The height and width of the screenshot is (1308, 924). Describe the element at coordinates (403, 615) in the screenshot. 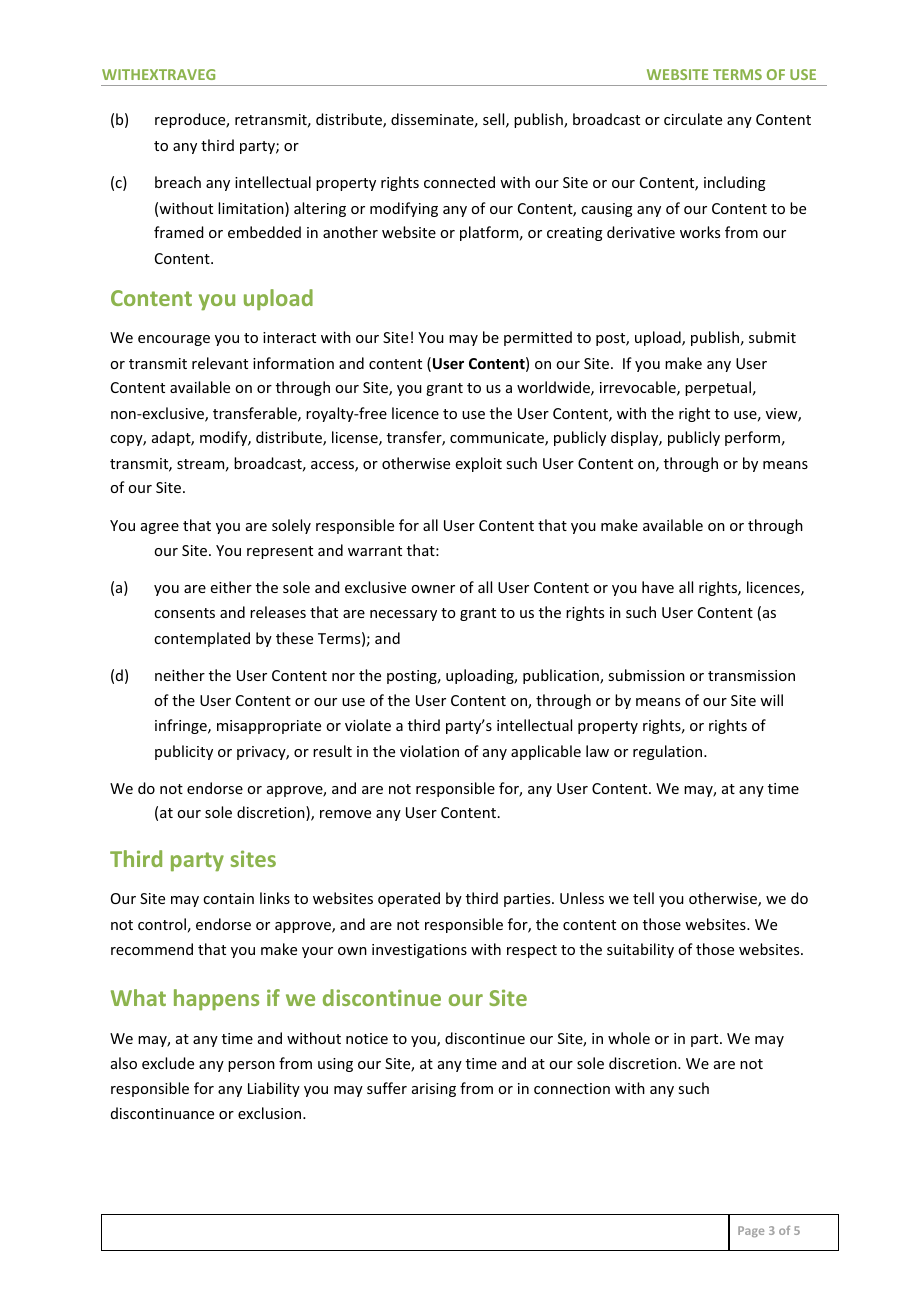

I see `necessary` at that location.
